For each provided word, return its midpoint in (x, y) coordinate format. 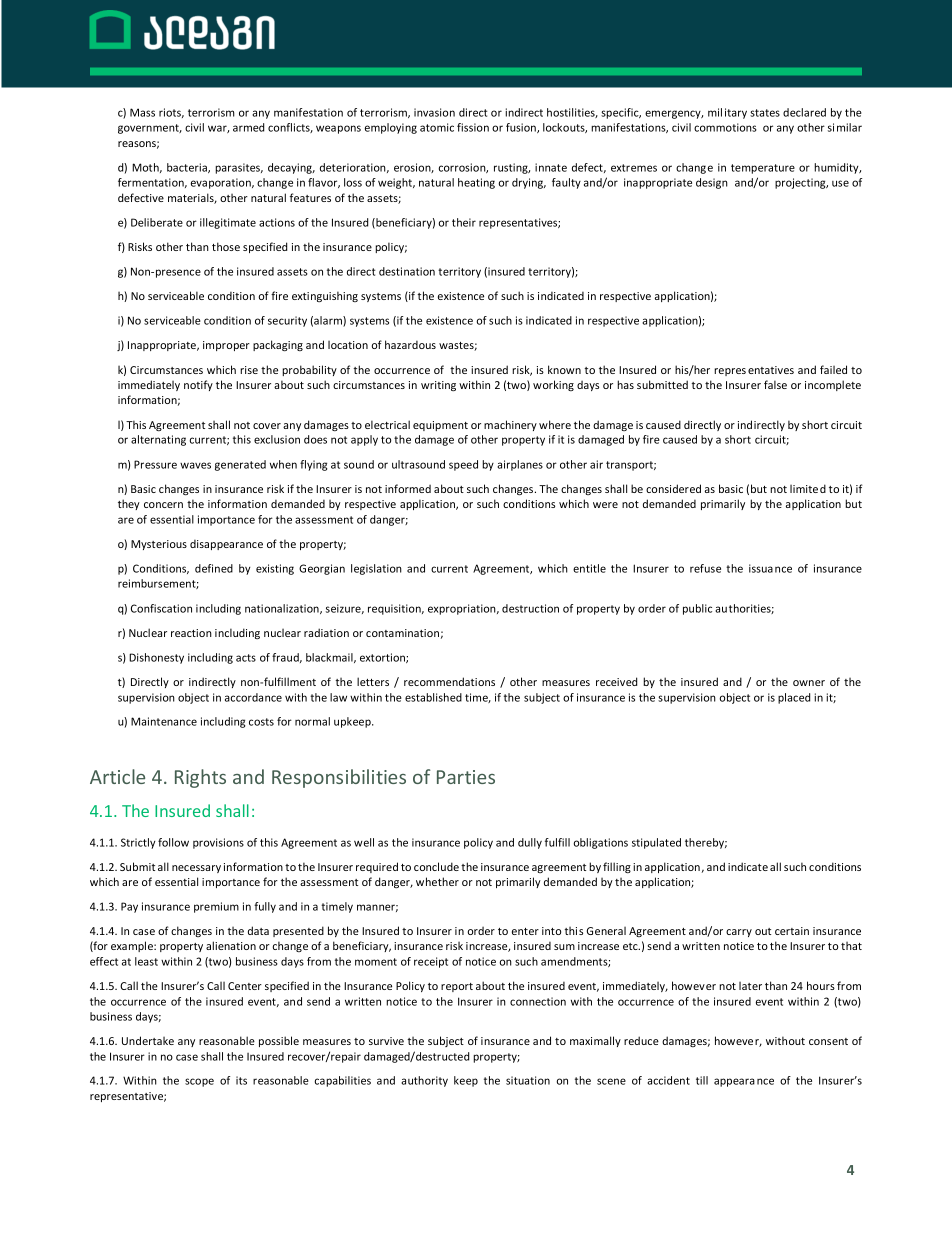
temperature (763, 169)
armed (248, 127)
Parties (466, 777)
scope (199, 1082)
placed (794, 698)
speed (463, 465)
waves (195, 465)
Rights (200, 778)
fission (473, 127)
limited (808, 488)
